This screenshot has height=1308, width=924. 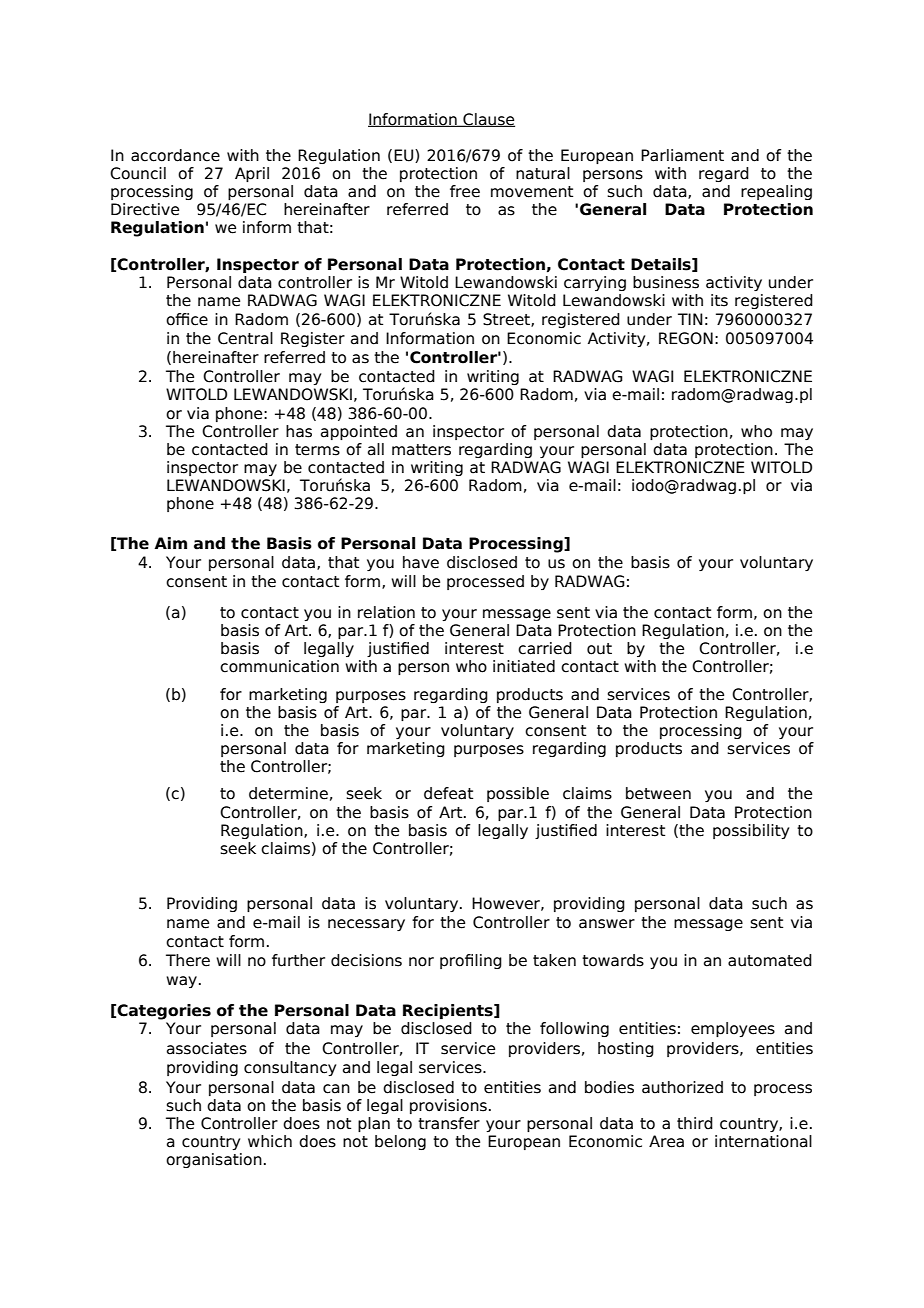 What do you see at coordinates (488, 120) in the screenshot?
I see `Clause` at bounding box center [488, 120].
